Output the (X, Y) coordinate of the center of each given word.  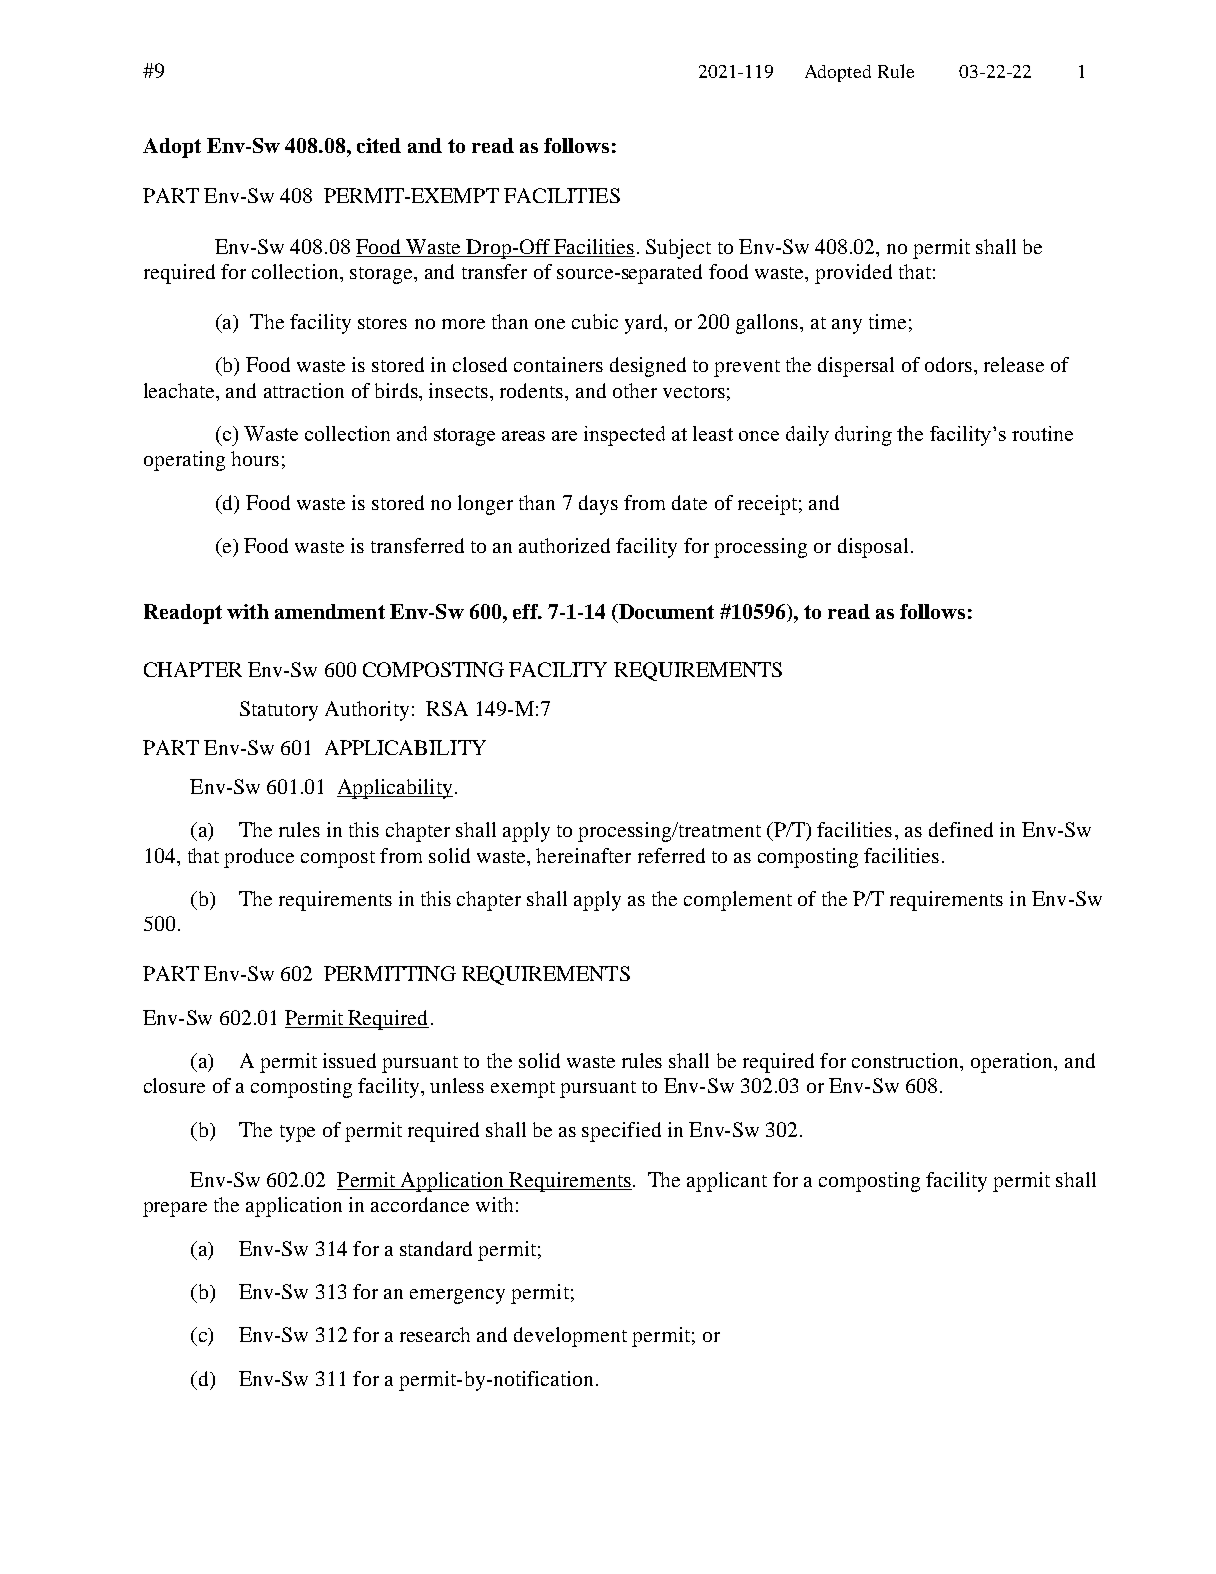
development (570, 1337)
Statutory (279, 711)
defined (961, 829)
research (435, 1334)
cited (379, 145)
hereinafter (583, 855)
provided (853, 274)
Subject (678, 249)
